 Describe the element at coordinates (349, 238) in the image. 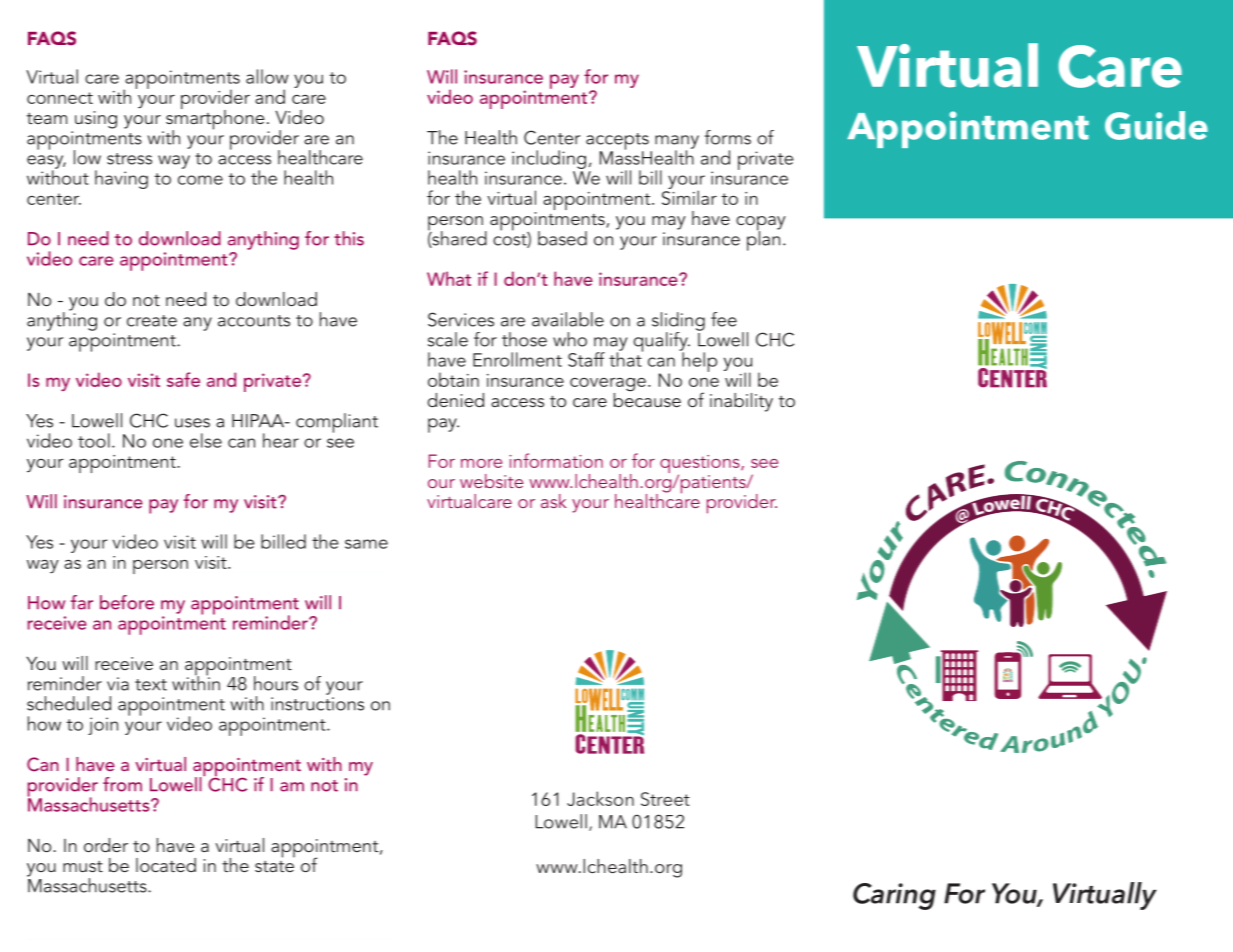

I see `this` at that location.
